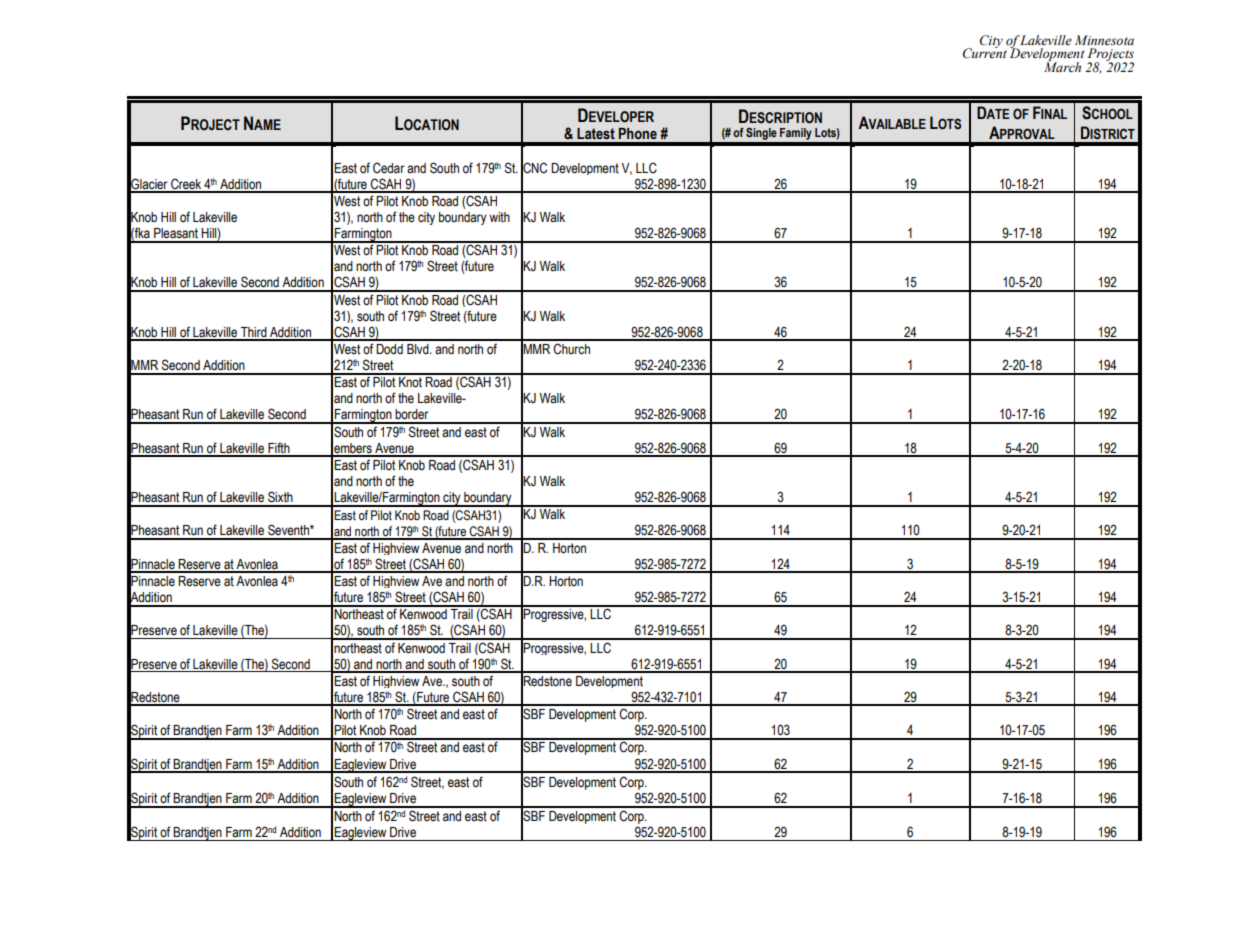 This page has width=1233, height=952. Describe the element at coordinates (499, 217) in the page. I see `with` at that location.
